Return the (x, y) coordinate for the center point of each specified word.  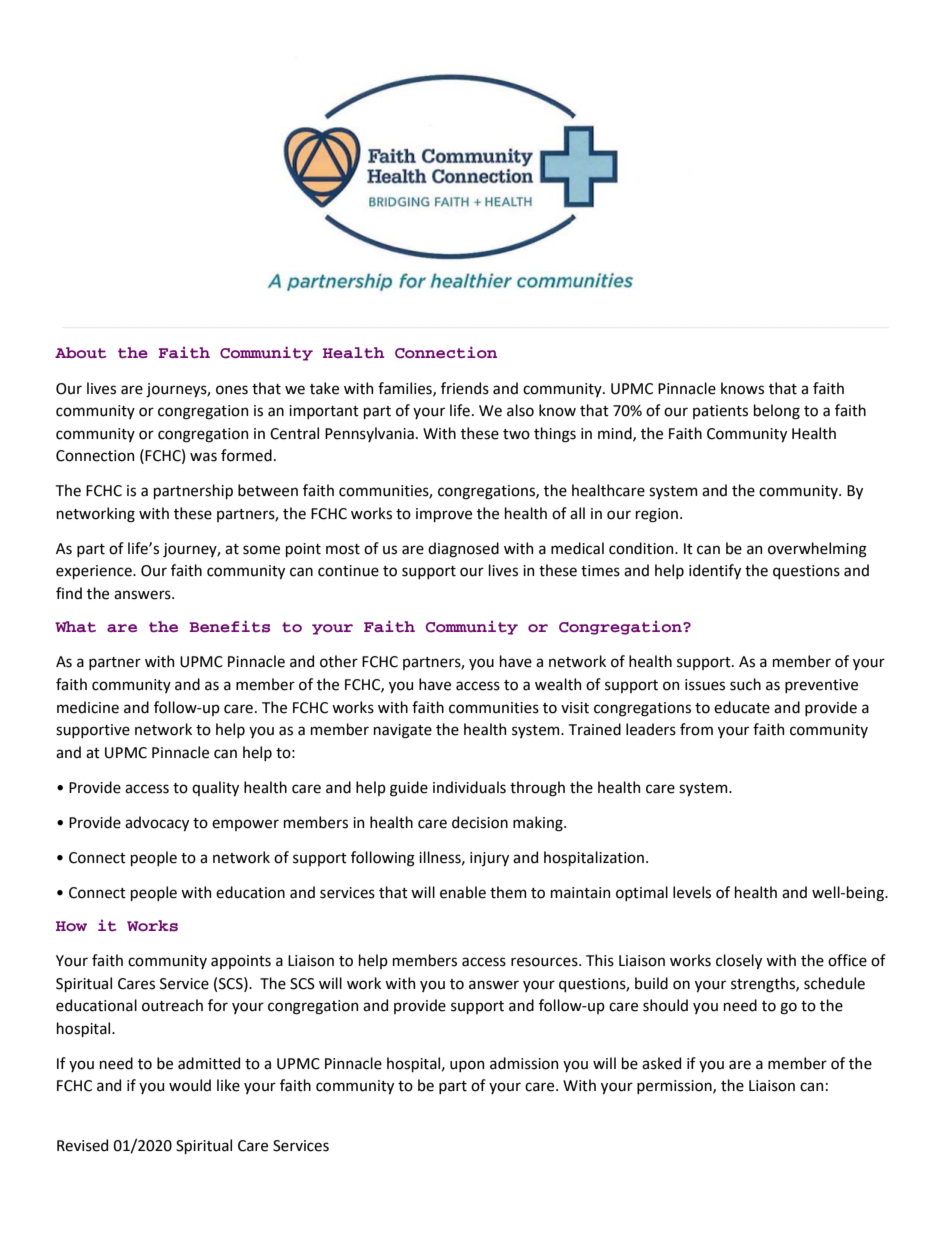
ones (232, 390)
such (745, 684)
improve (444, 515)
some (261, 550)
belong (777, 412)
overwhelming (817, 550)
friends (465, 388)
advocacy (157, 823)
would (190, 1085)
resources (545, 962)
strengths (764, 985)
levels (692, 892)
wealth (558, 684)
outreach (172, 1005)
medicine (88, 707)
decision (480, 822)
